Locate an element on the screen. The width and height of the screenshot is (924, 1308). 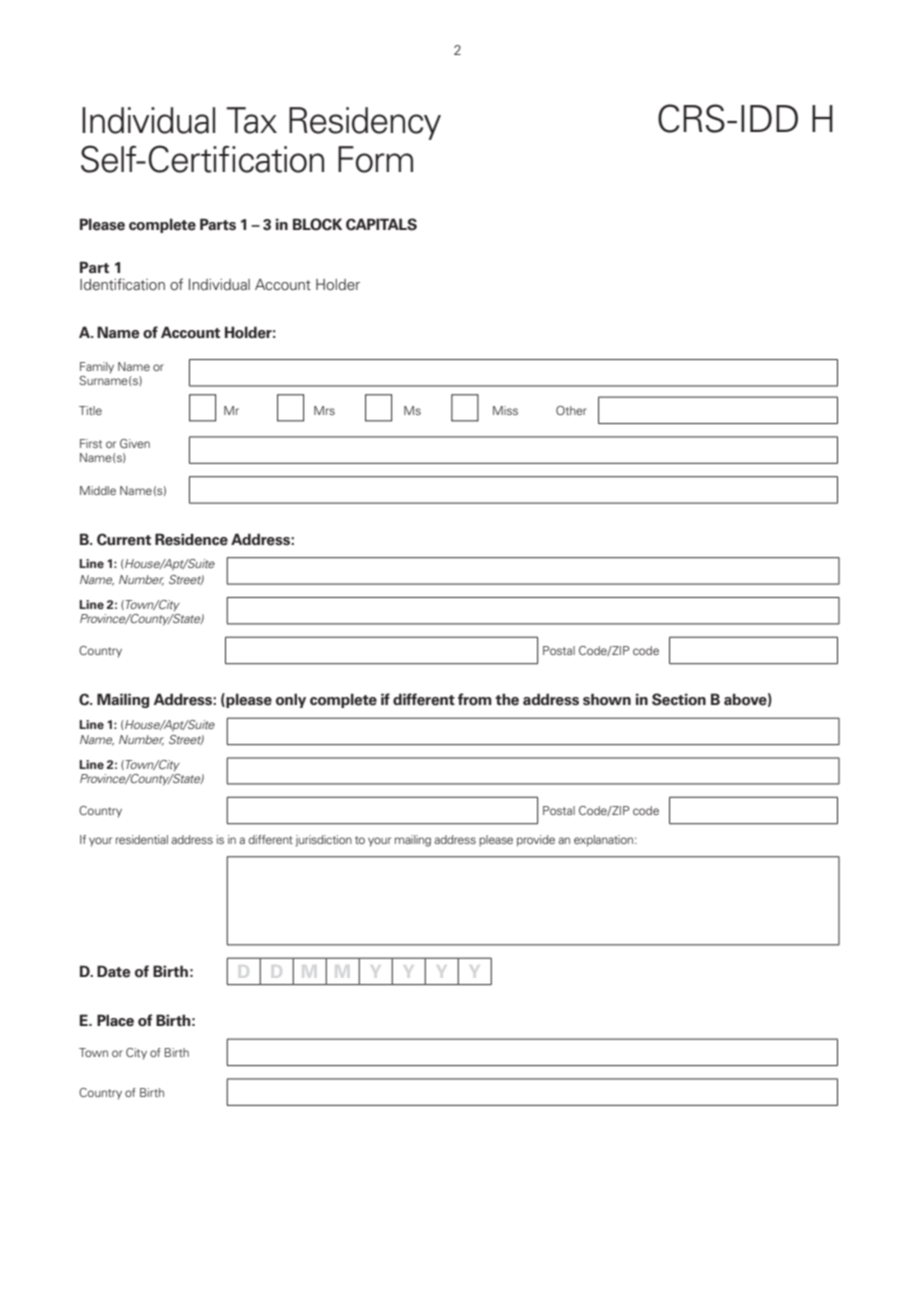
from is located at coordinates (475, 699).
